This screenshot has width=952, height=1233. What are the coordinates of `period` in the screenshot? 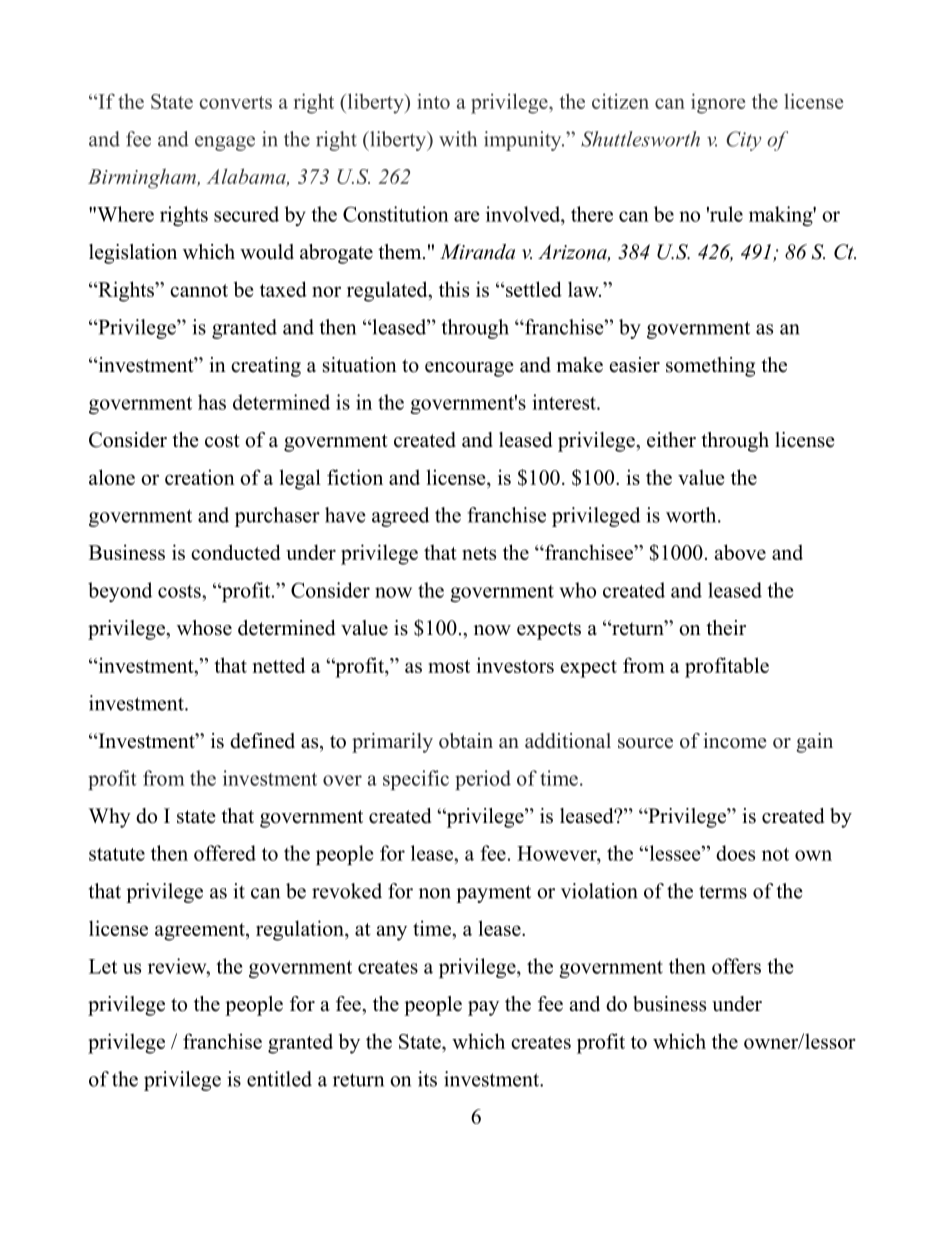 It's located at (483, 780).
